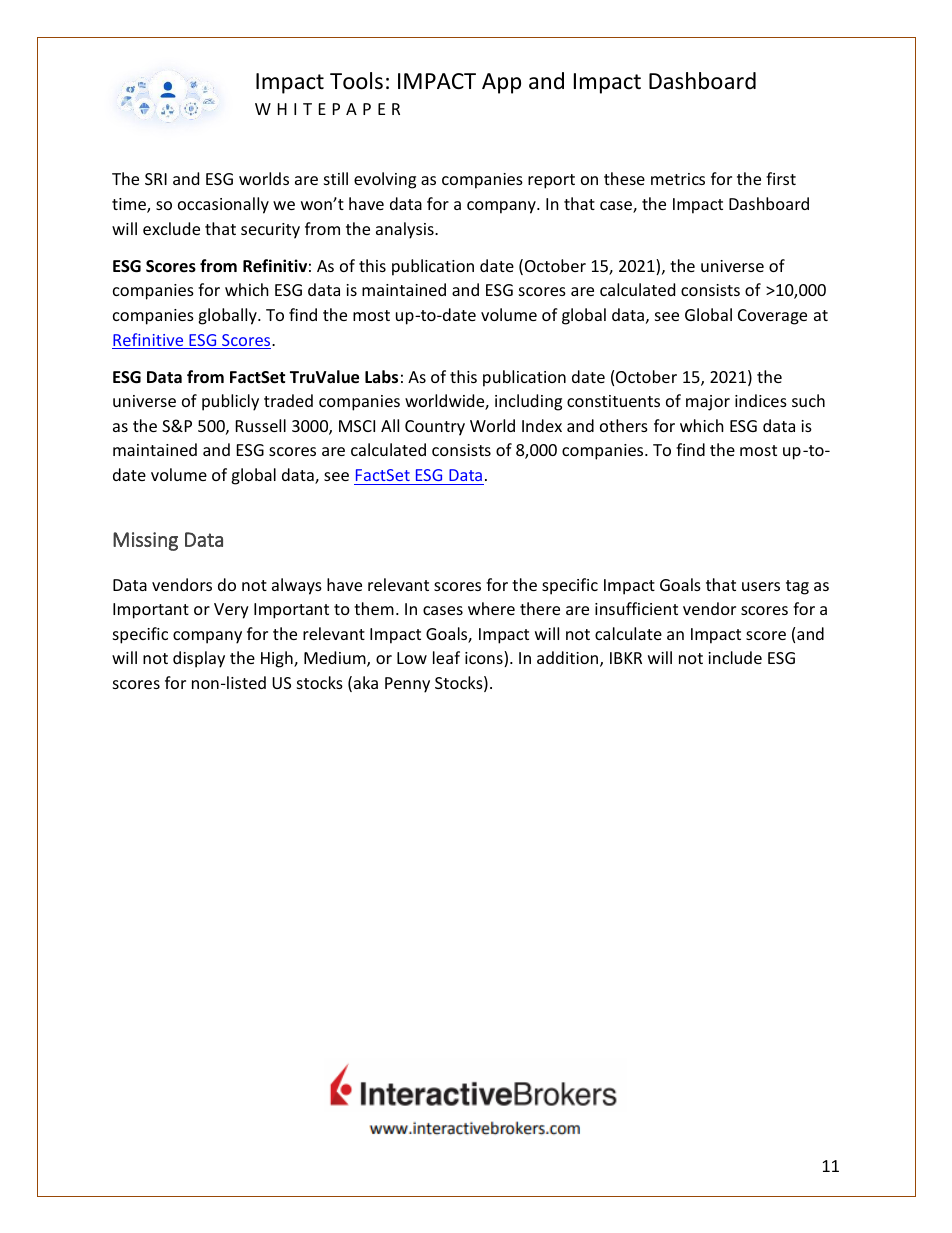 This screenshot has width=952, height=1233. Describe the element at coordinates (678, 179) in the screenshot. I see `metrics` at that location.
